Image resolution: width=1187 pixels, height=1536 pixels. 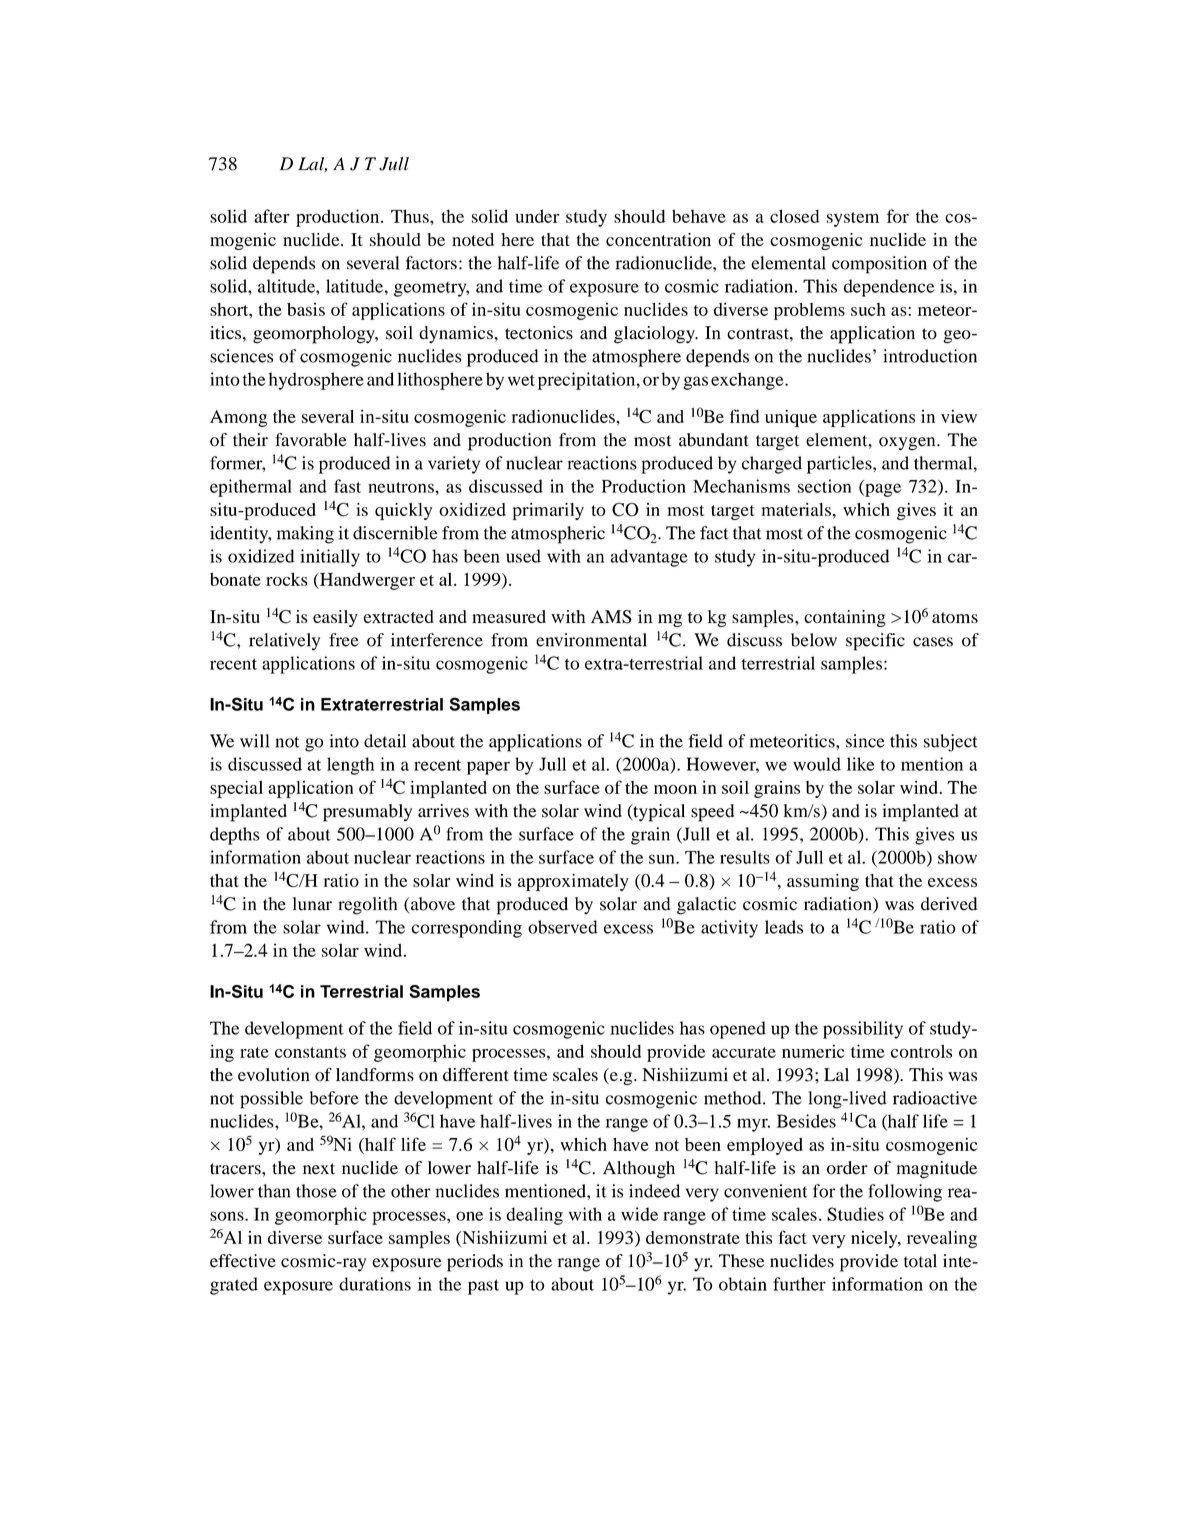 I want to click on composition, so click(x=879, y=265).
